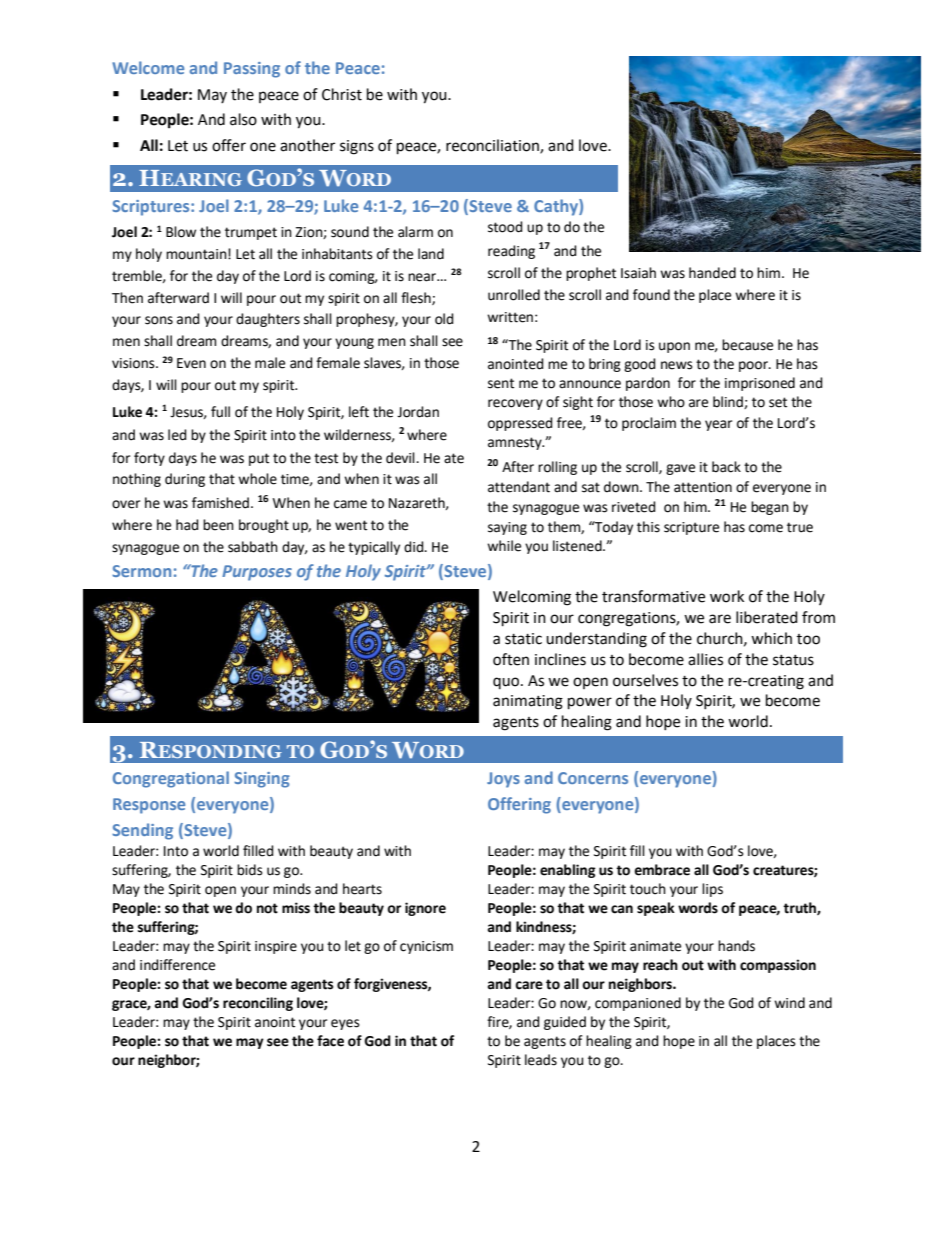 The width and height of the document is (952, 1233). I want to click on reconciliation, so click(493, 146).
